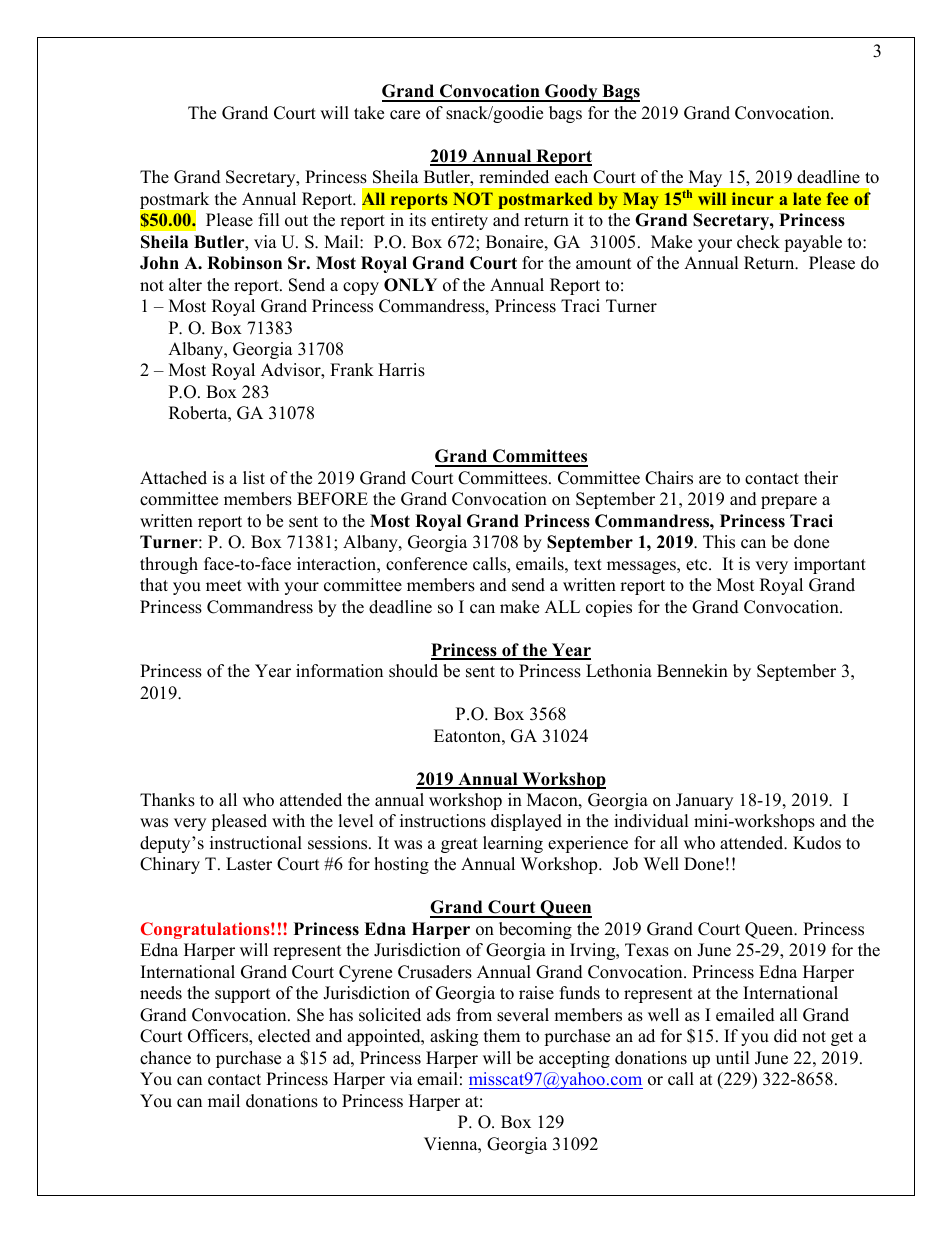 This screenshot has height=1233, width=952. I want to click on them, so click(502, 1036).
